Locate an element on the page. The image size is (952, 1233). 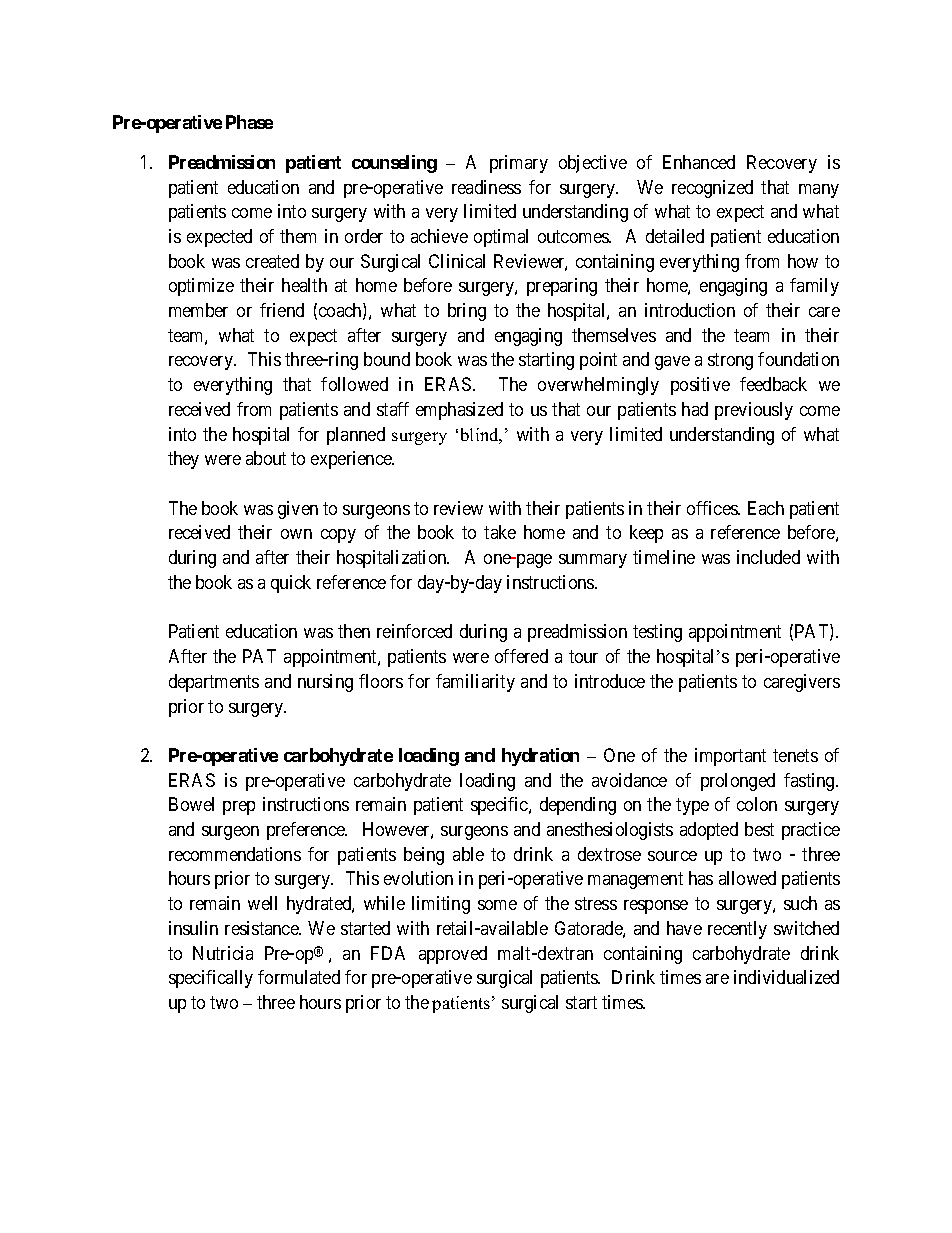
resistance is located at coordinates (262, 928).
